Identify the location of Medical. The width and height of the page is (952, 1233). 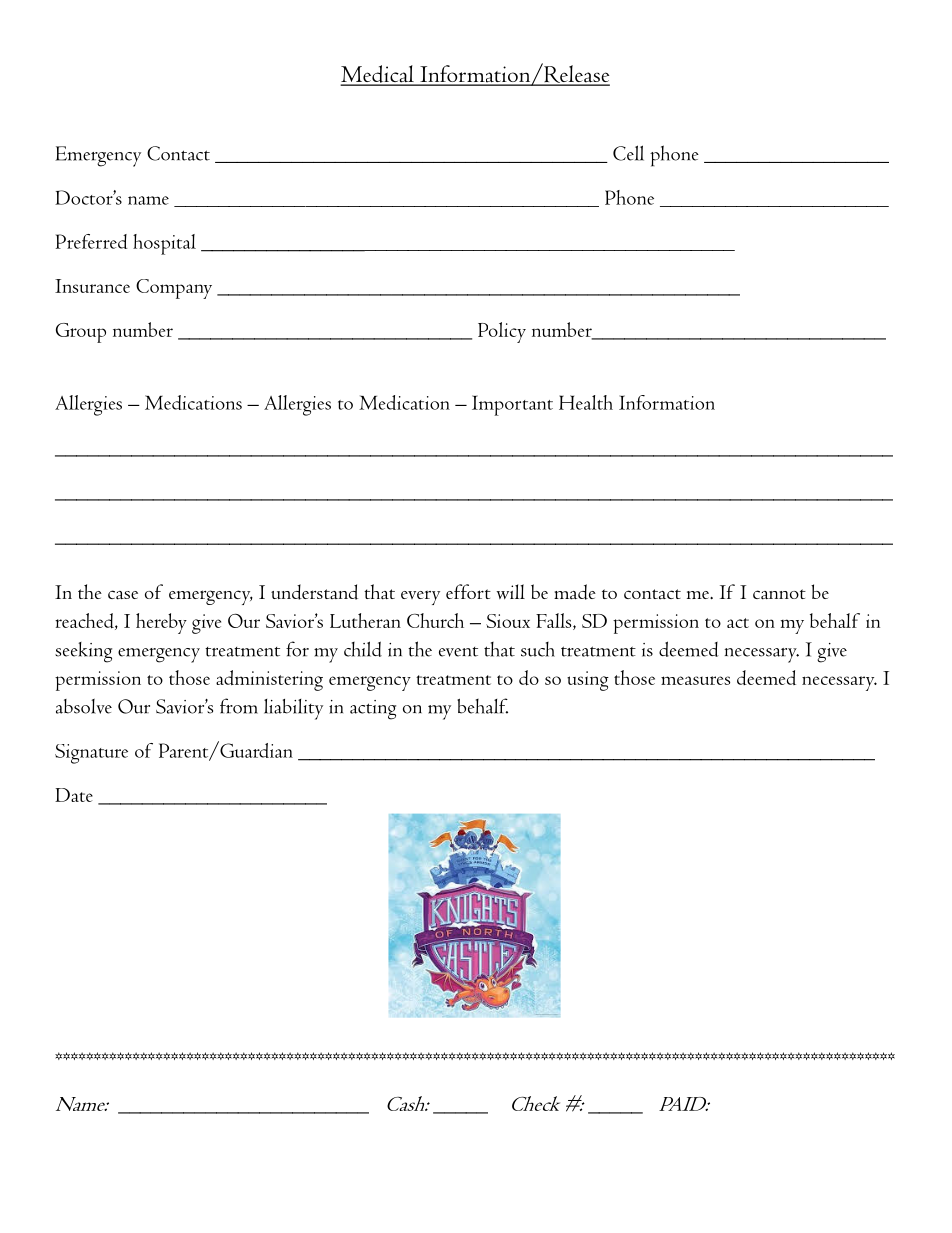
(378, 75).
